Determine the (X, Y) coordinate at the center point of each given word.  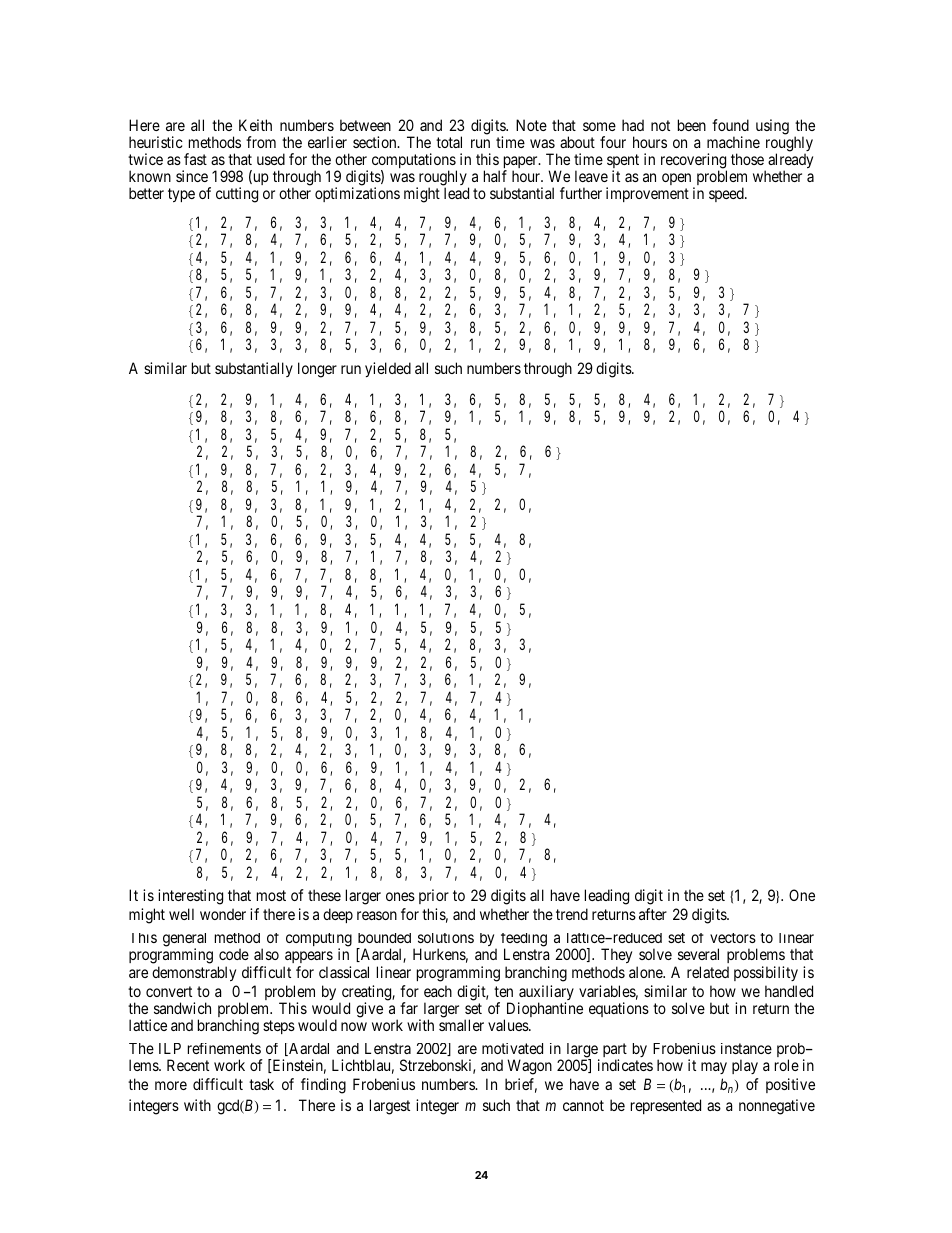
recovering (694, 162)
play (745, 1066)
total (449, 142)
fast (195, 159)
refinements (224, 1048)
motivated (512, 1048)
